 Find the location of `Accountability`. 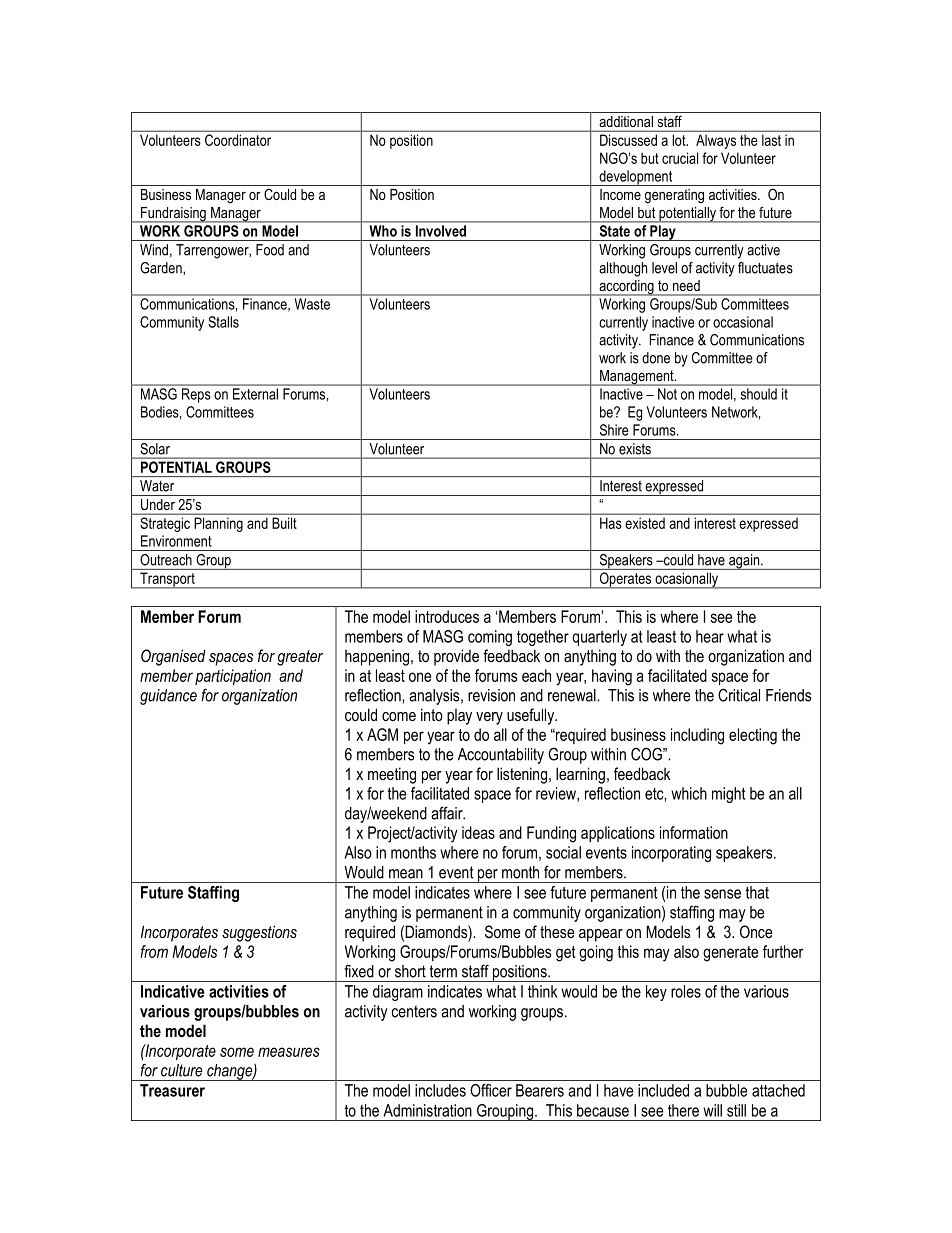

Accountability is located at coordinates (501, 756).
